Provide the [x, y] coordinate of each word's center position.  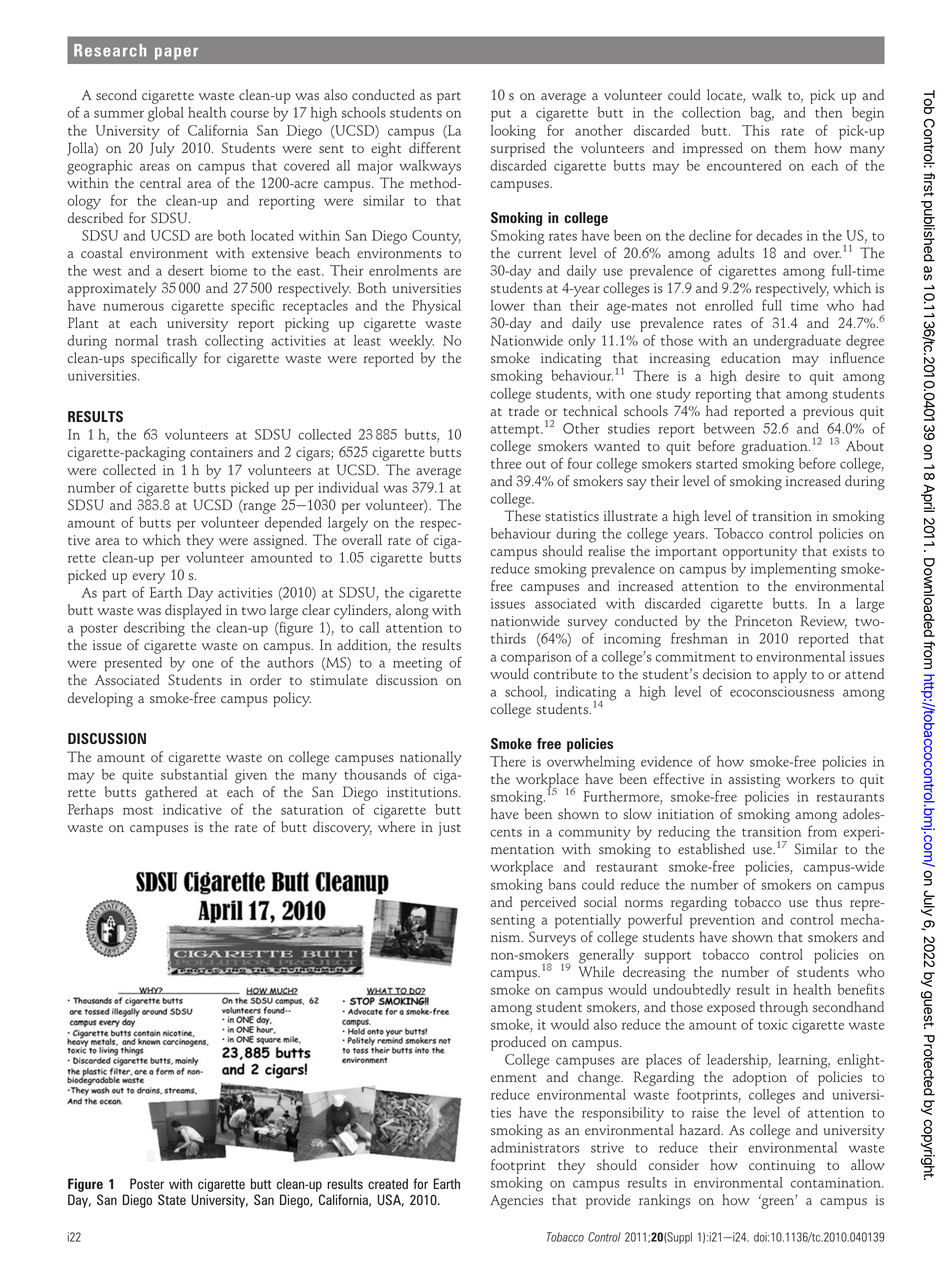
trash [182, 340]
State [172, 1199]
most [138, 810]
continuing [782, 1167]
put [501, 115]
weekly [411, 342]
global [166, 114]
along [412, 611]
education [751, 357]
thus [829, 902]
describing [154, 629]
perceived [548, 903]
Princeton [764, 620]
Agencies [516, 1202]
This [756, 130]
